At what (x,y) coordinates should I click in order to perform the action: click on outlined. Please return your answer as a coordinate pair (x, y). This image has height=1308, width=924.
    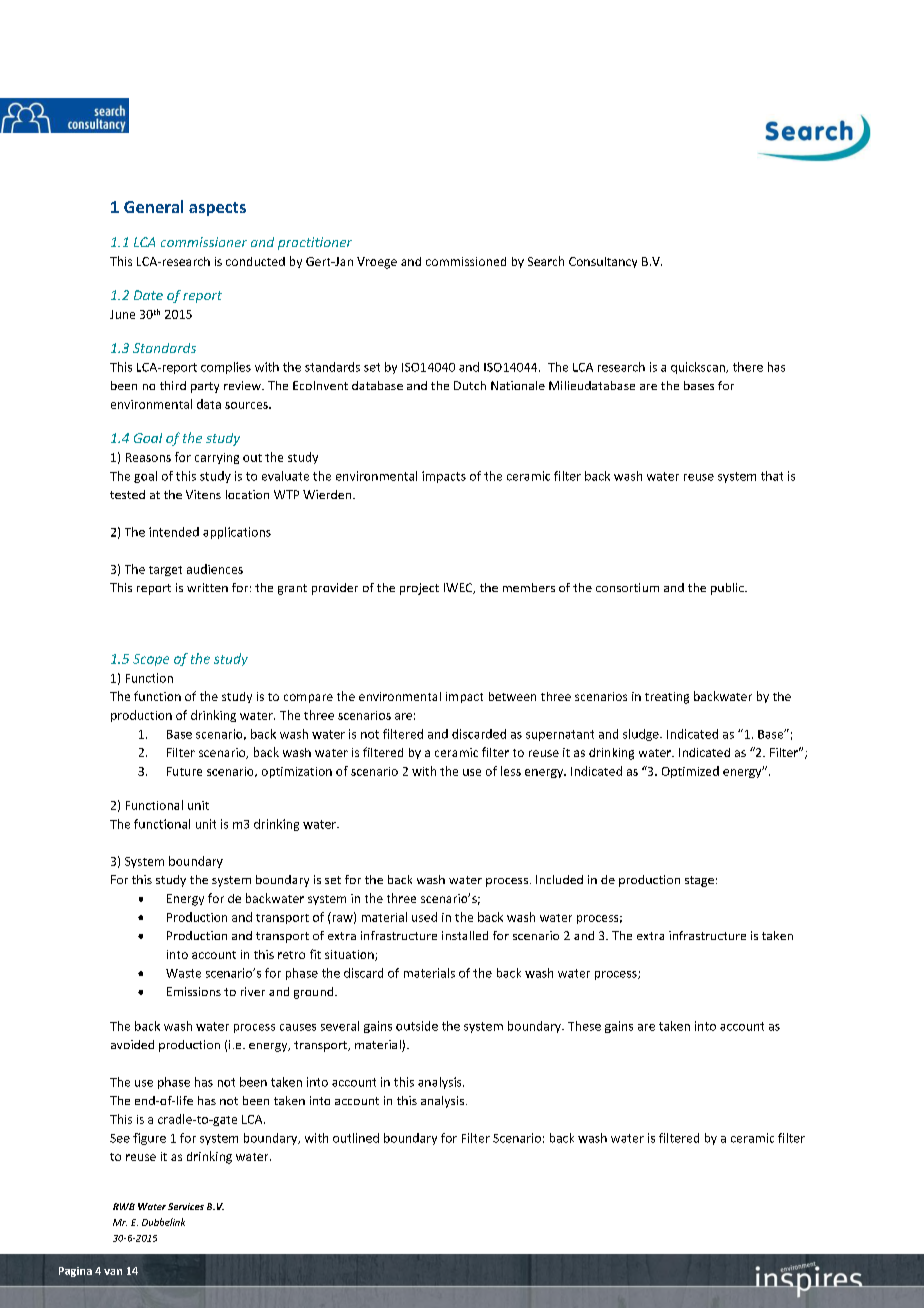
    Looking at the image, I should click on (356, 1138).
